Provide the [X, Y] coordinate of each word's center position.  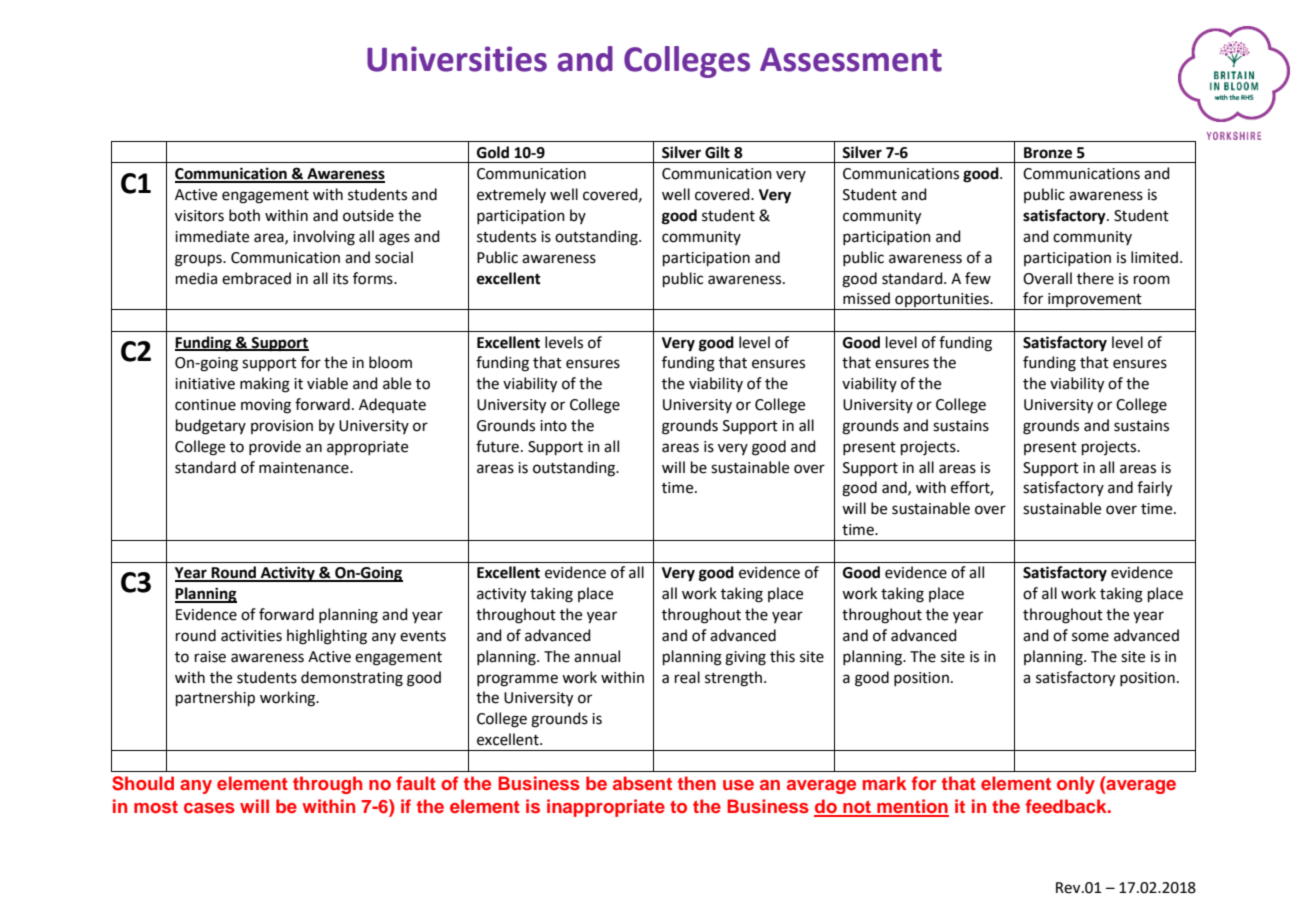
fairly [1154, 489]
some [1090, 637]
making [265, 385]
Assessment [851, 60]
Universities [457, 59]
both [244, 215]
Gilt [717, 152]
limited [1154, 257]
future [497, 446]
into [553, 426]
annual [597, 656]
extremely [511, 195]
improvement [1095, 301]
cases [209, 808]
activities [251, 636]
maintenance [305, 468]
